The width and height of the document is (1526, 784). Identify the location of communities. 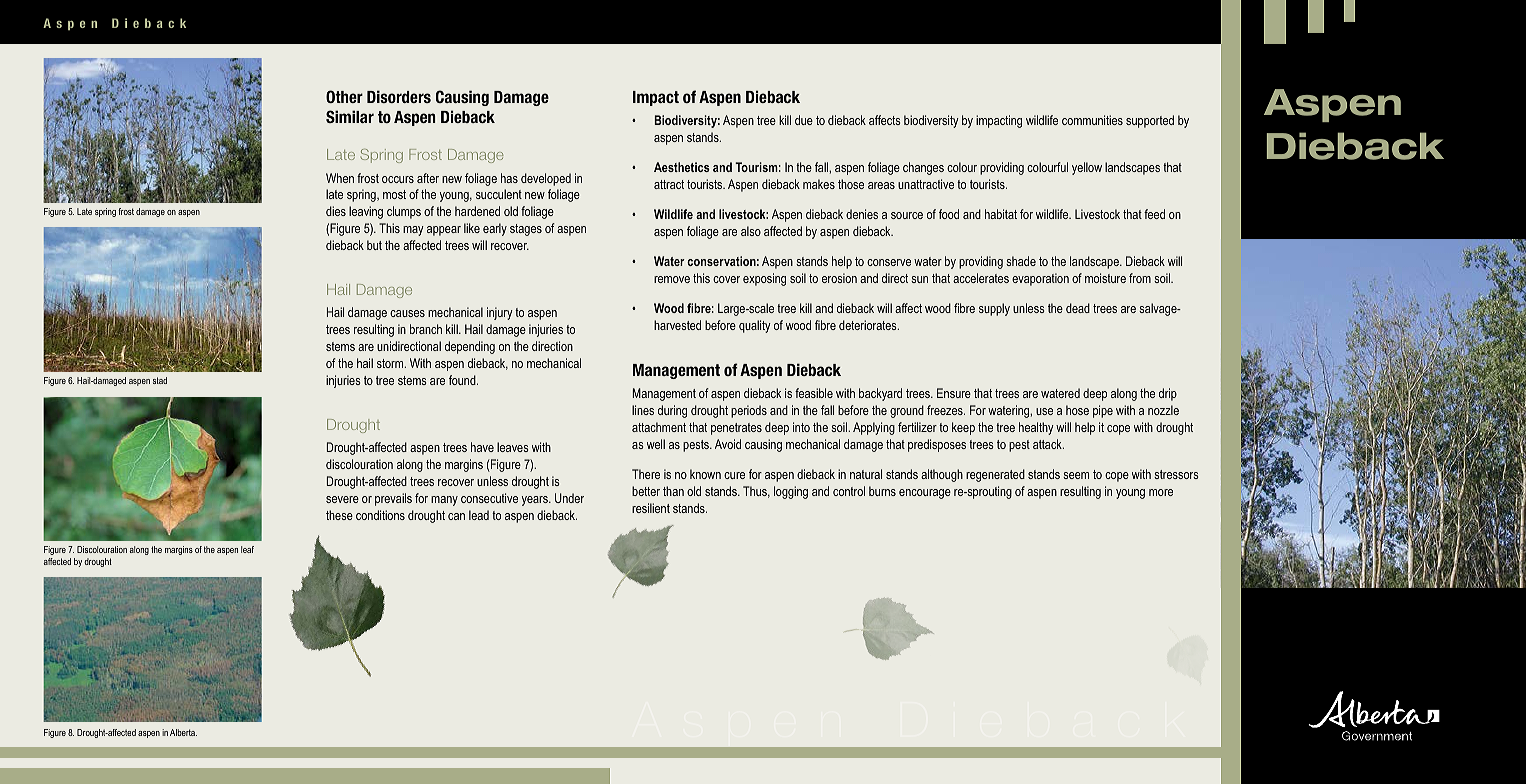
(1092, 120).
